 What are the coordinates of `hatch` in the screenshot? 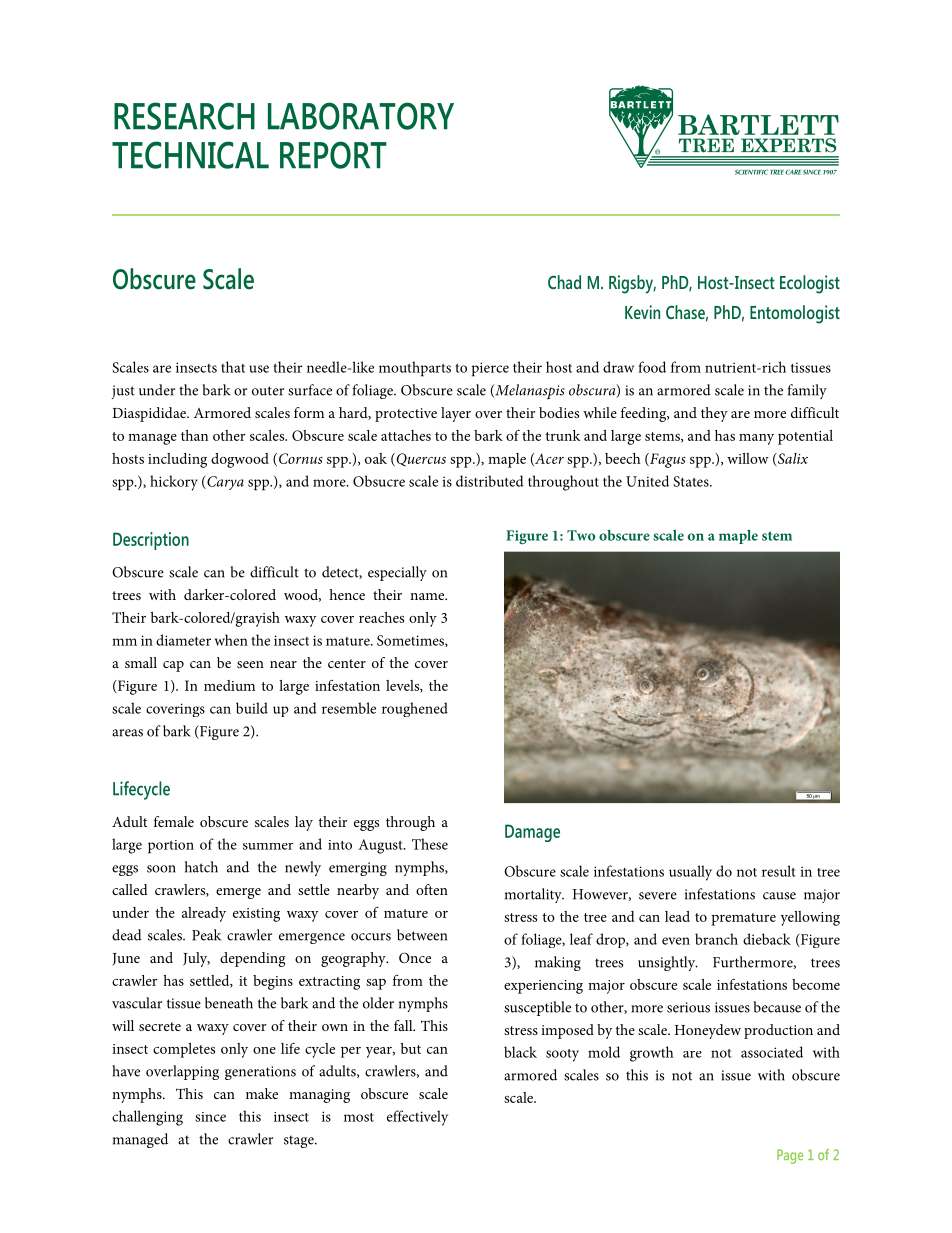 It's located at (201, 867).
